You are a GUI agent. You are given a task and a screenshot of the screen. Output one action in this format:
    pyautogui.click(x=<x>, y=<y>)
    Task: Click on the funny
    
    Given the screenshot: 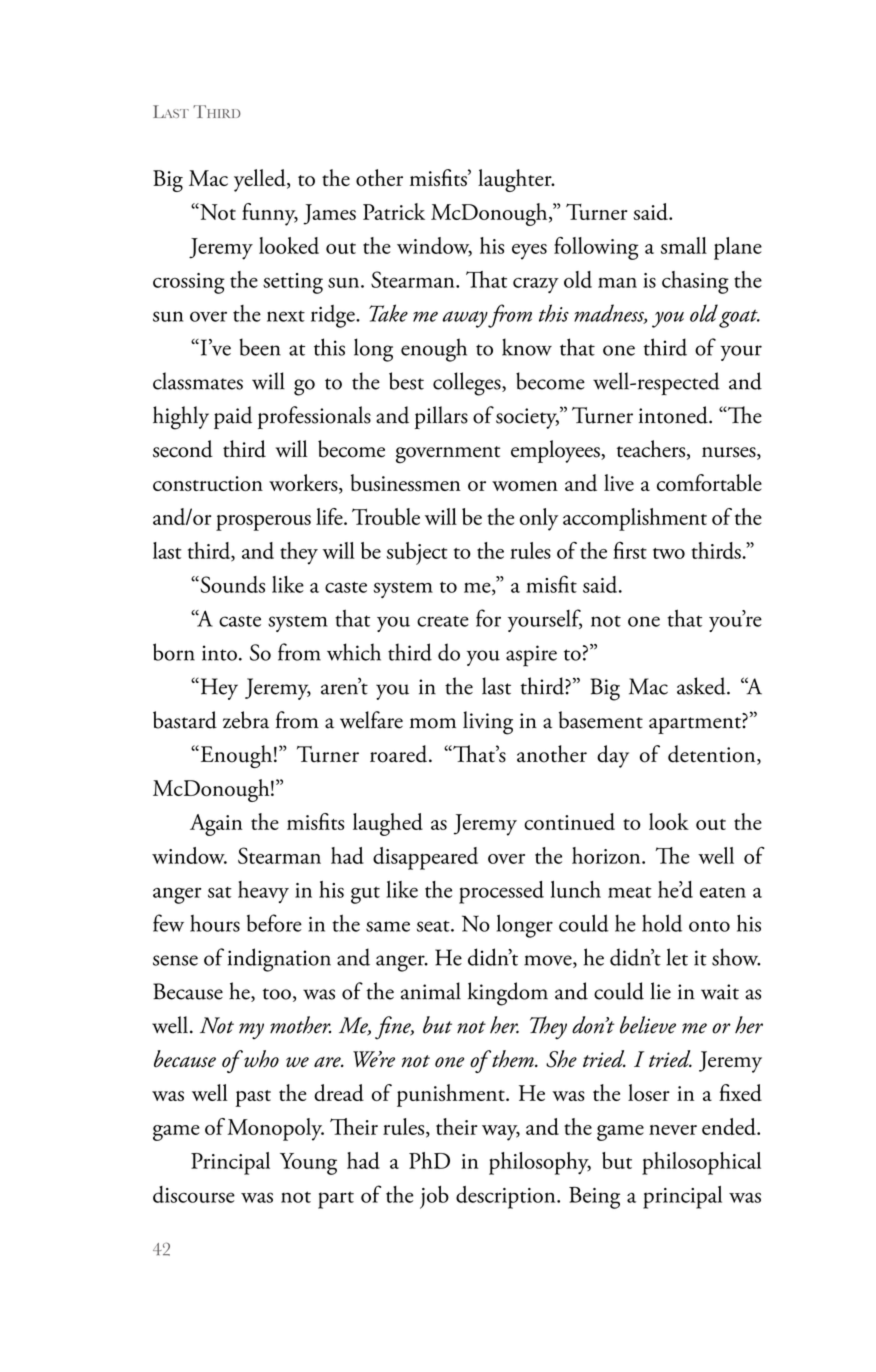 What is the action you would take?
    pyautogui.click(x=270, y=214)
